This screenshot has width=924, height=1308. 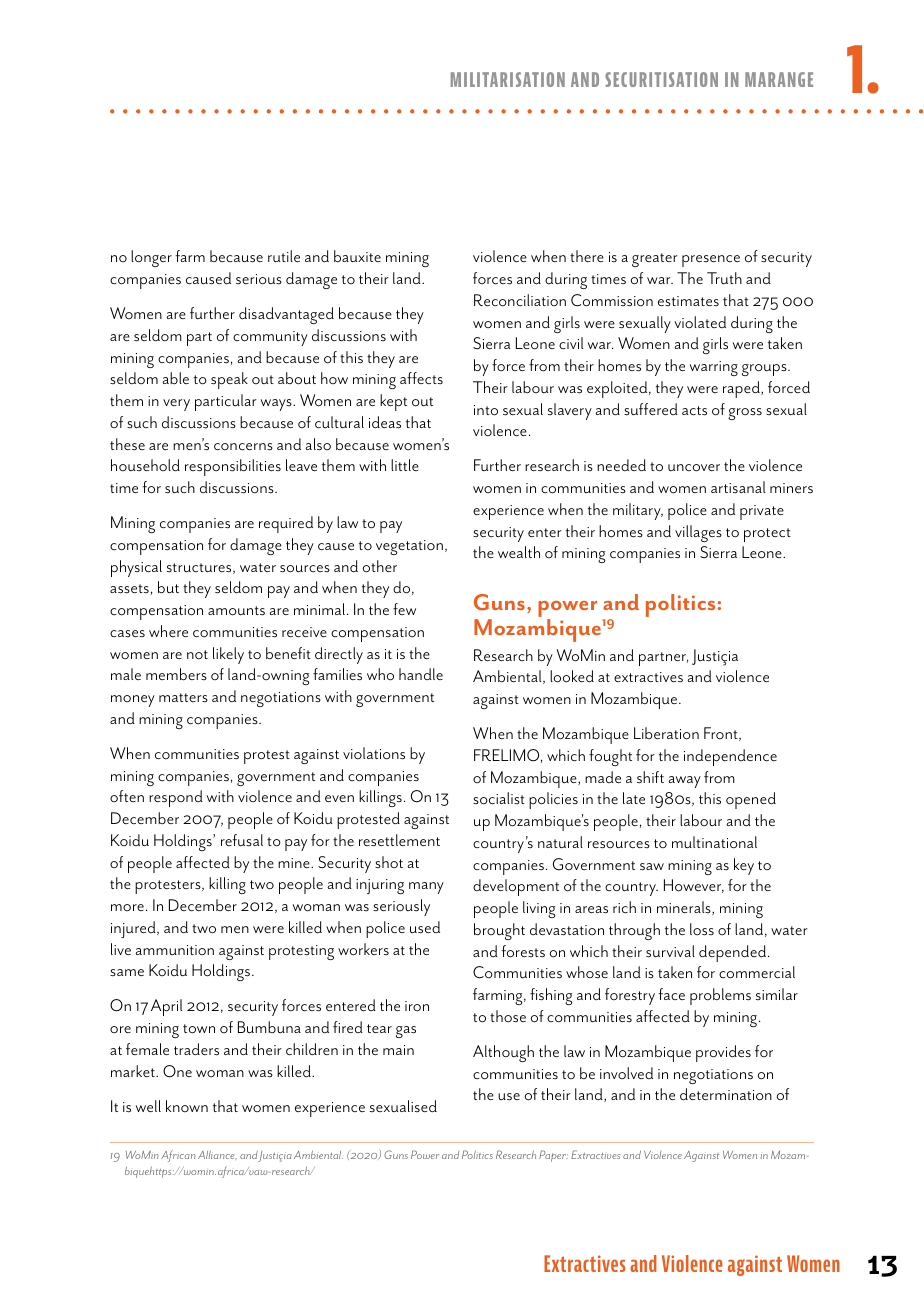 I want to click on known, so click(x=187, y=1106).
